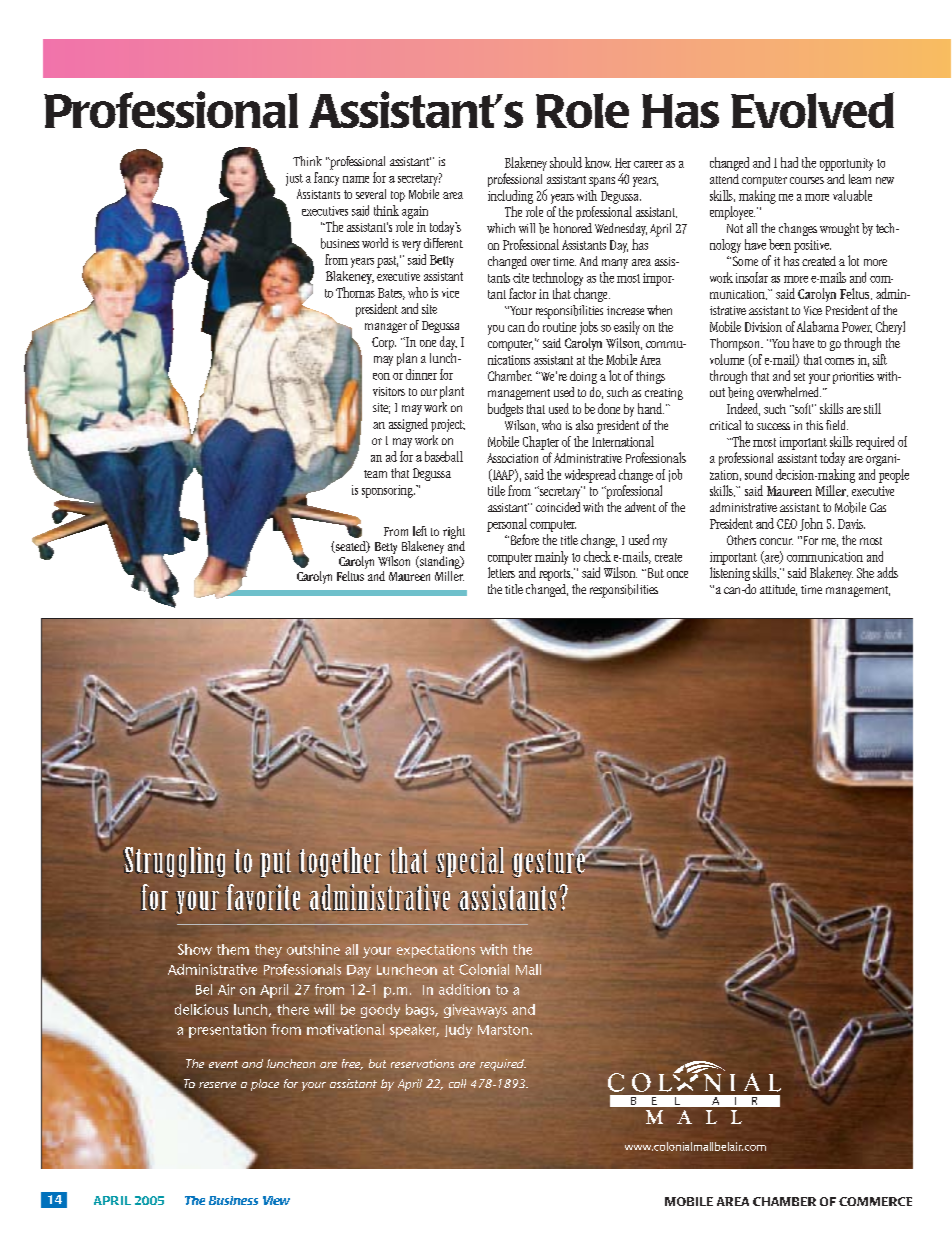  I want to click on letters, so click(501, 572).
